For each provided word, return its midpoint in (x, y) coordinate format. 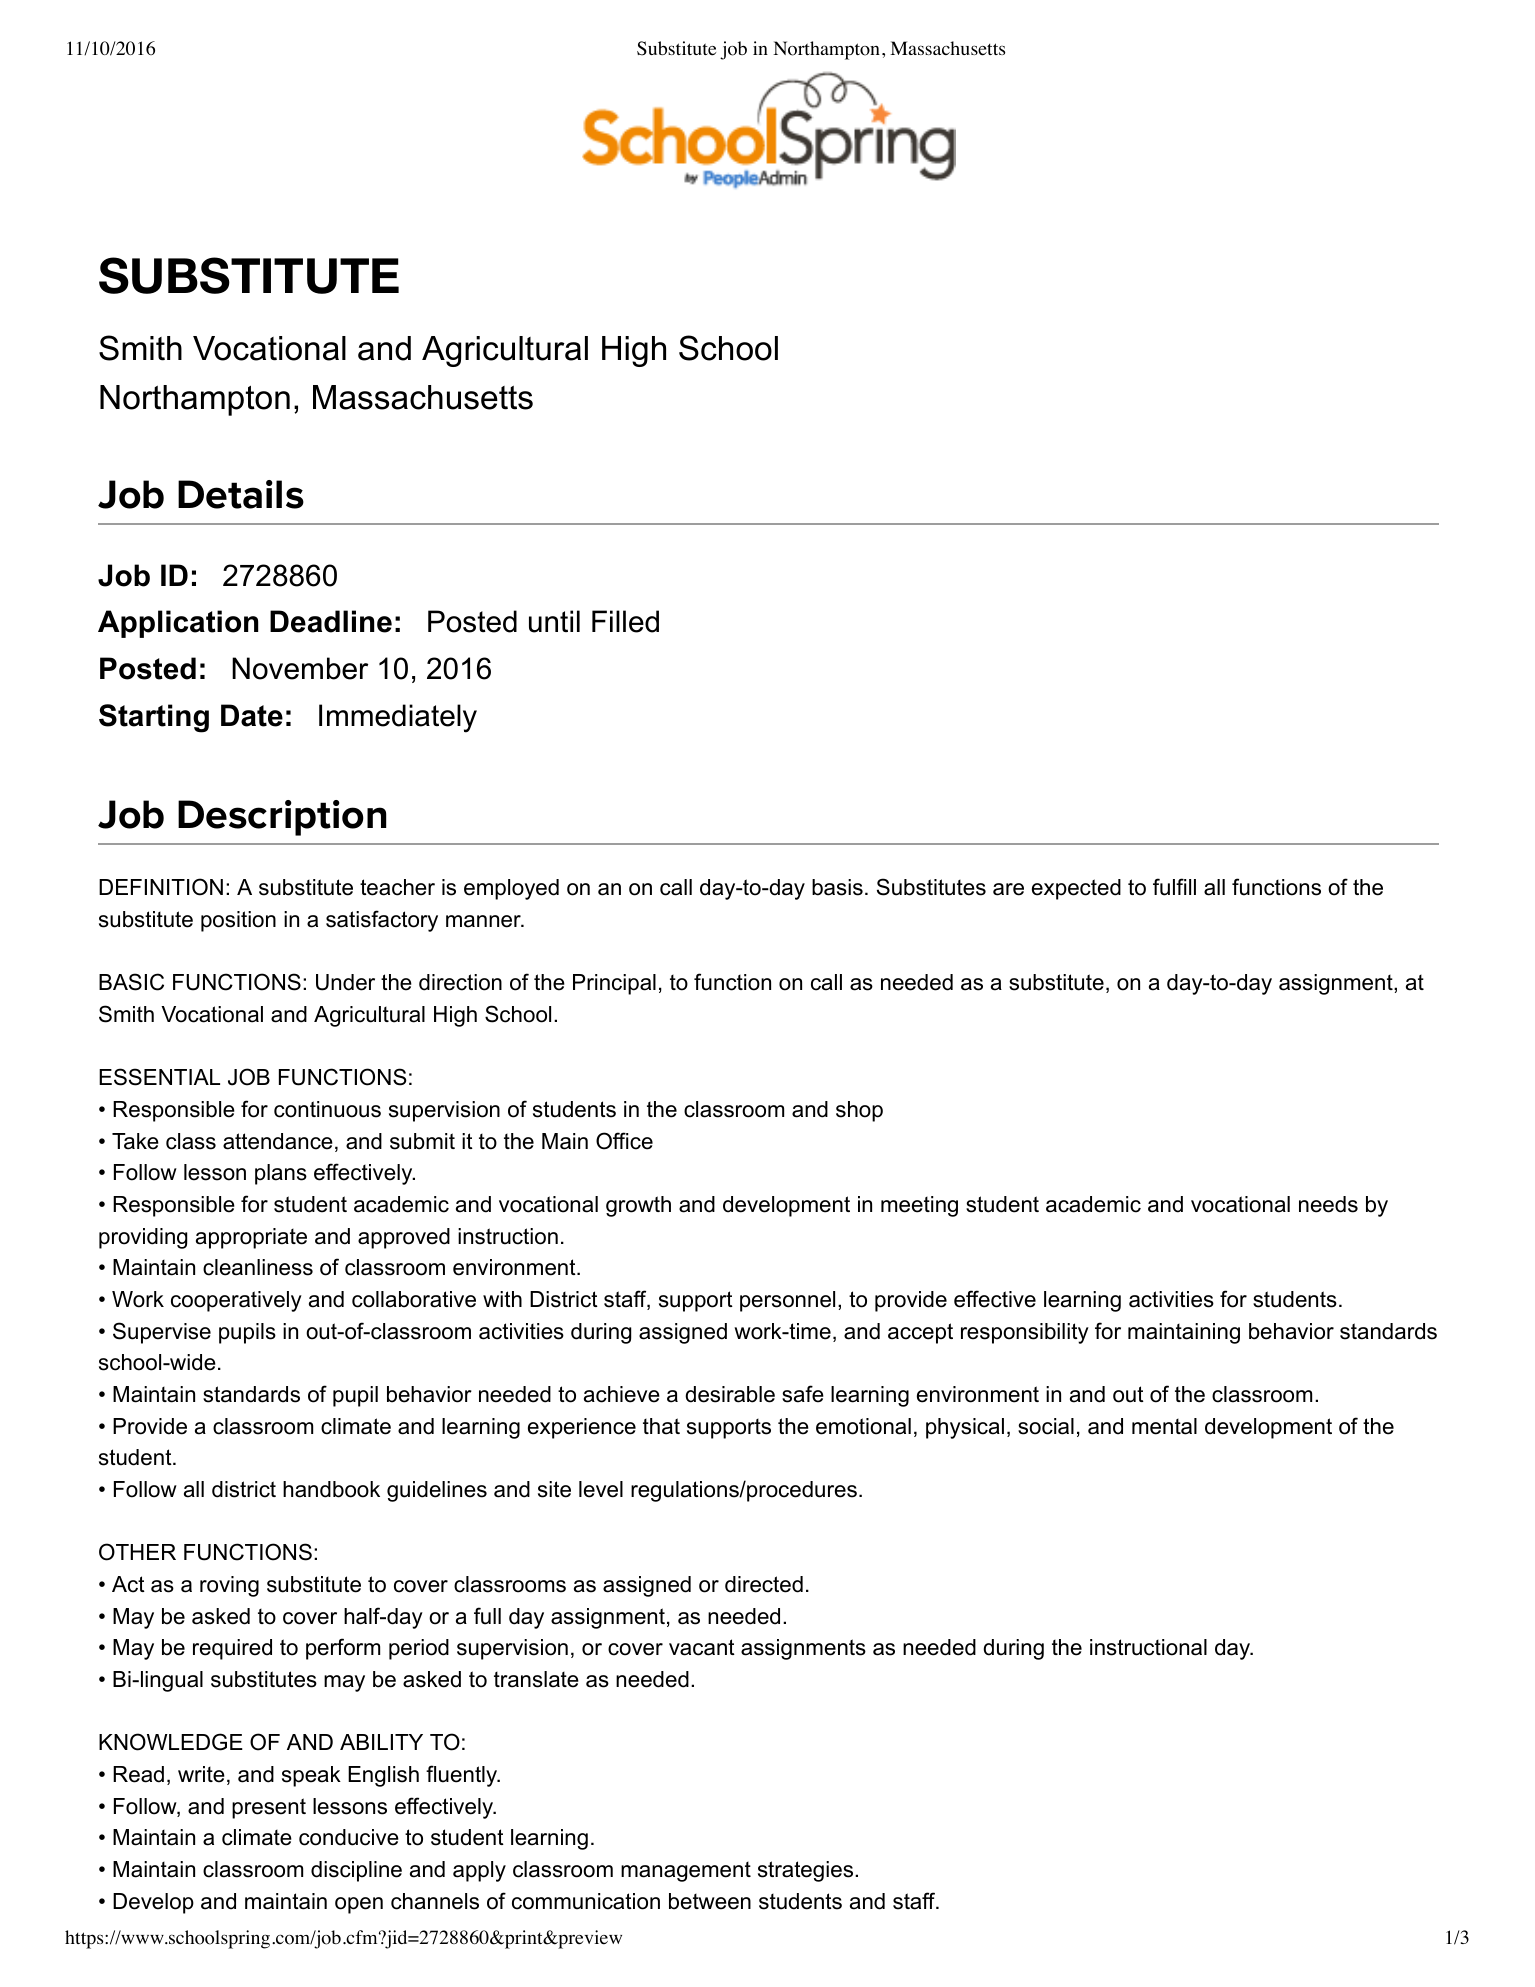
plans (281, 1174)
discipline (356, 1871)
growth (638, 1206)
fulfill (1174, 887)
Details (241, 494)
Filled (625, 621)
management (686, 1872)
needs (1328, 1204)
